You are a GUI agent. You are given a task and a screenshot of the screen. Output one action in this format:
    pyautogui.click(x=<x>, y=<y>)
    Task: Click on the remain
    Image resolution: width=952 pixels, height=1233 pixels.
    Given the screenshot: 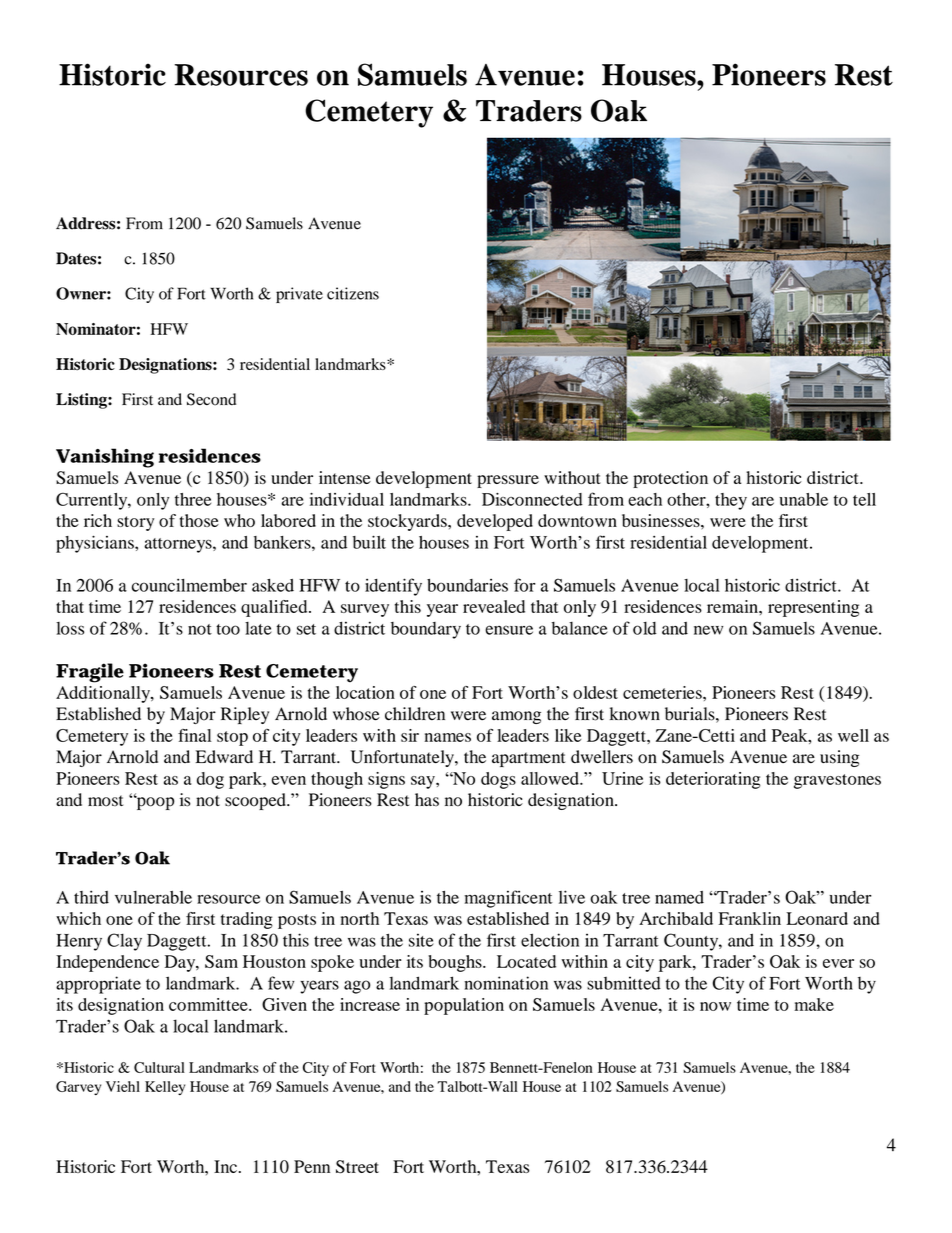 What is the action you would take?
    pyautogui.click(x=733, y=606)
